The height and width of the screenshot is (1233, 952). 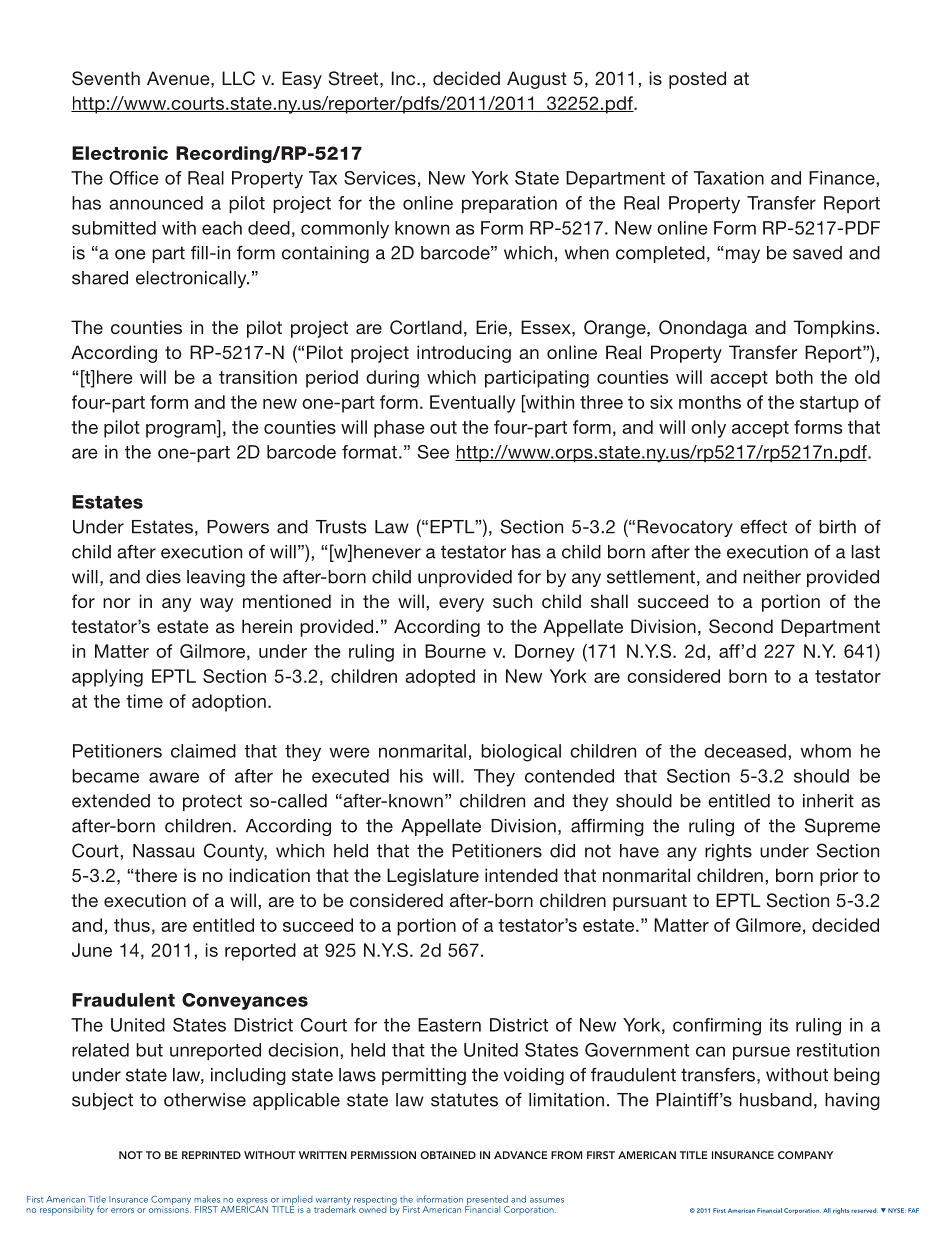 I want to click on Nassau, so click(x=163, y=851).
